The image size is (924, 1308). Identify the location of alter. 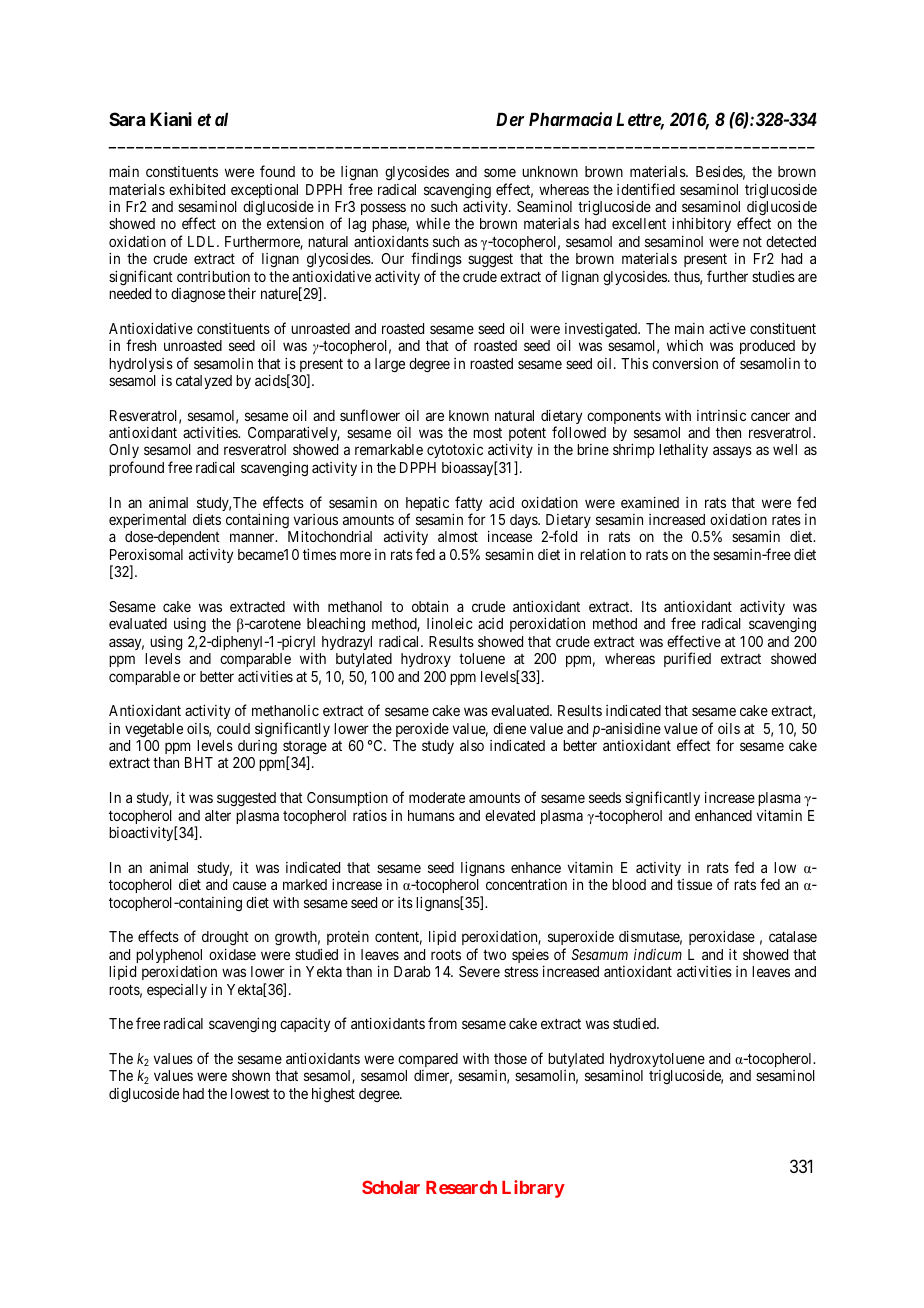
(218, 815).
